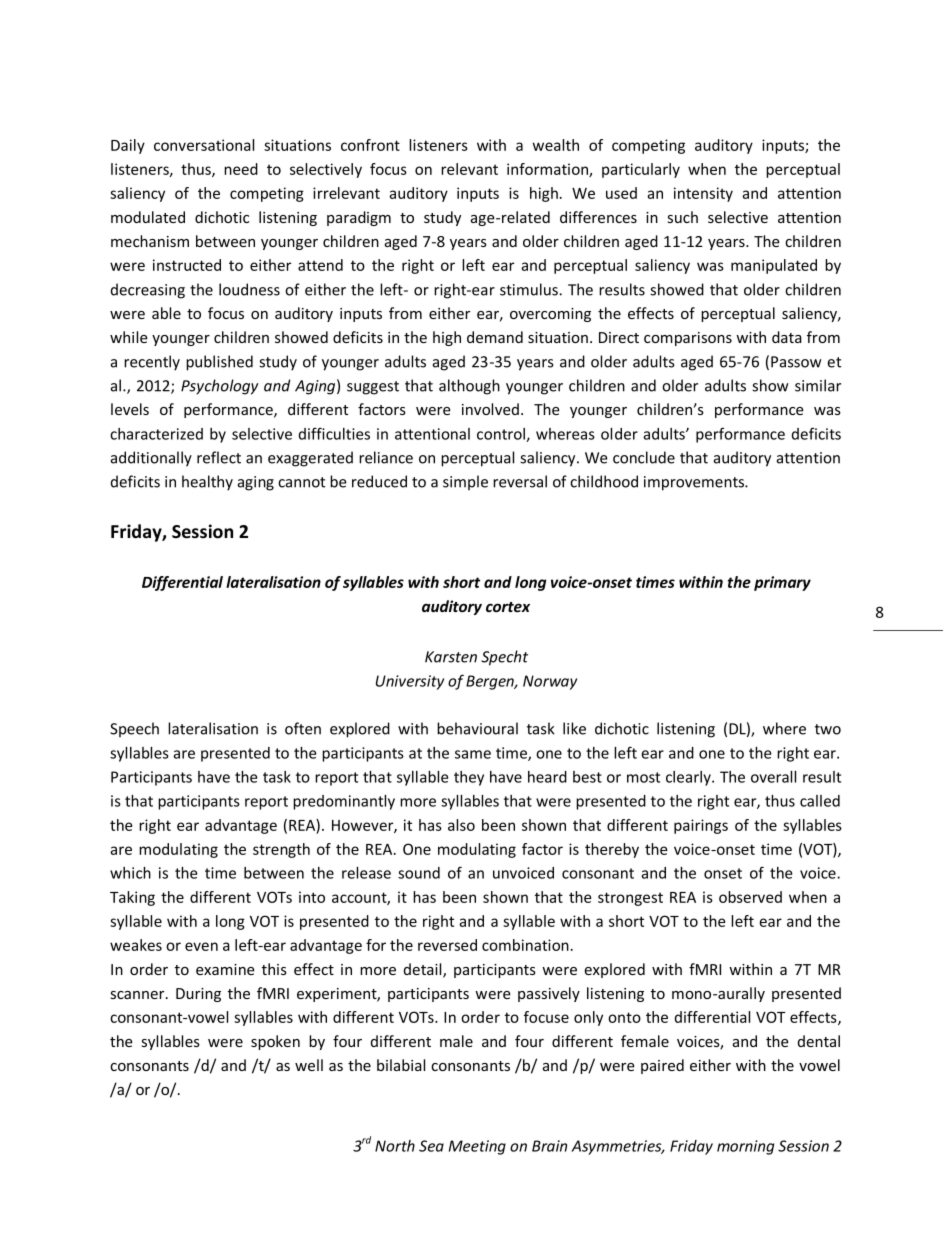 The width and height of the document is (952, 1233). I want to click on Karsten, so click(451, 657).
